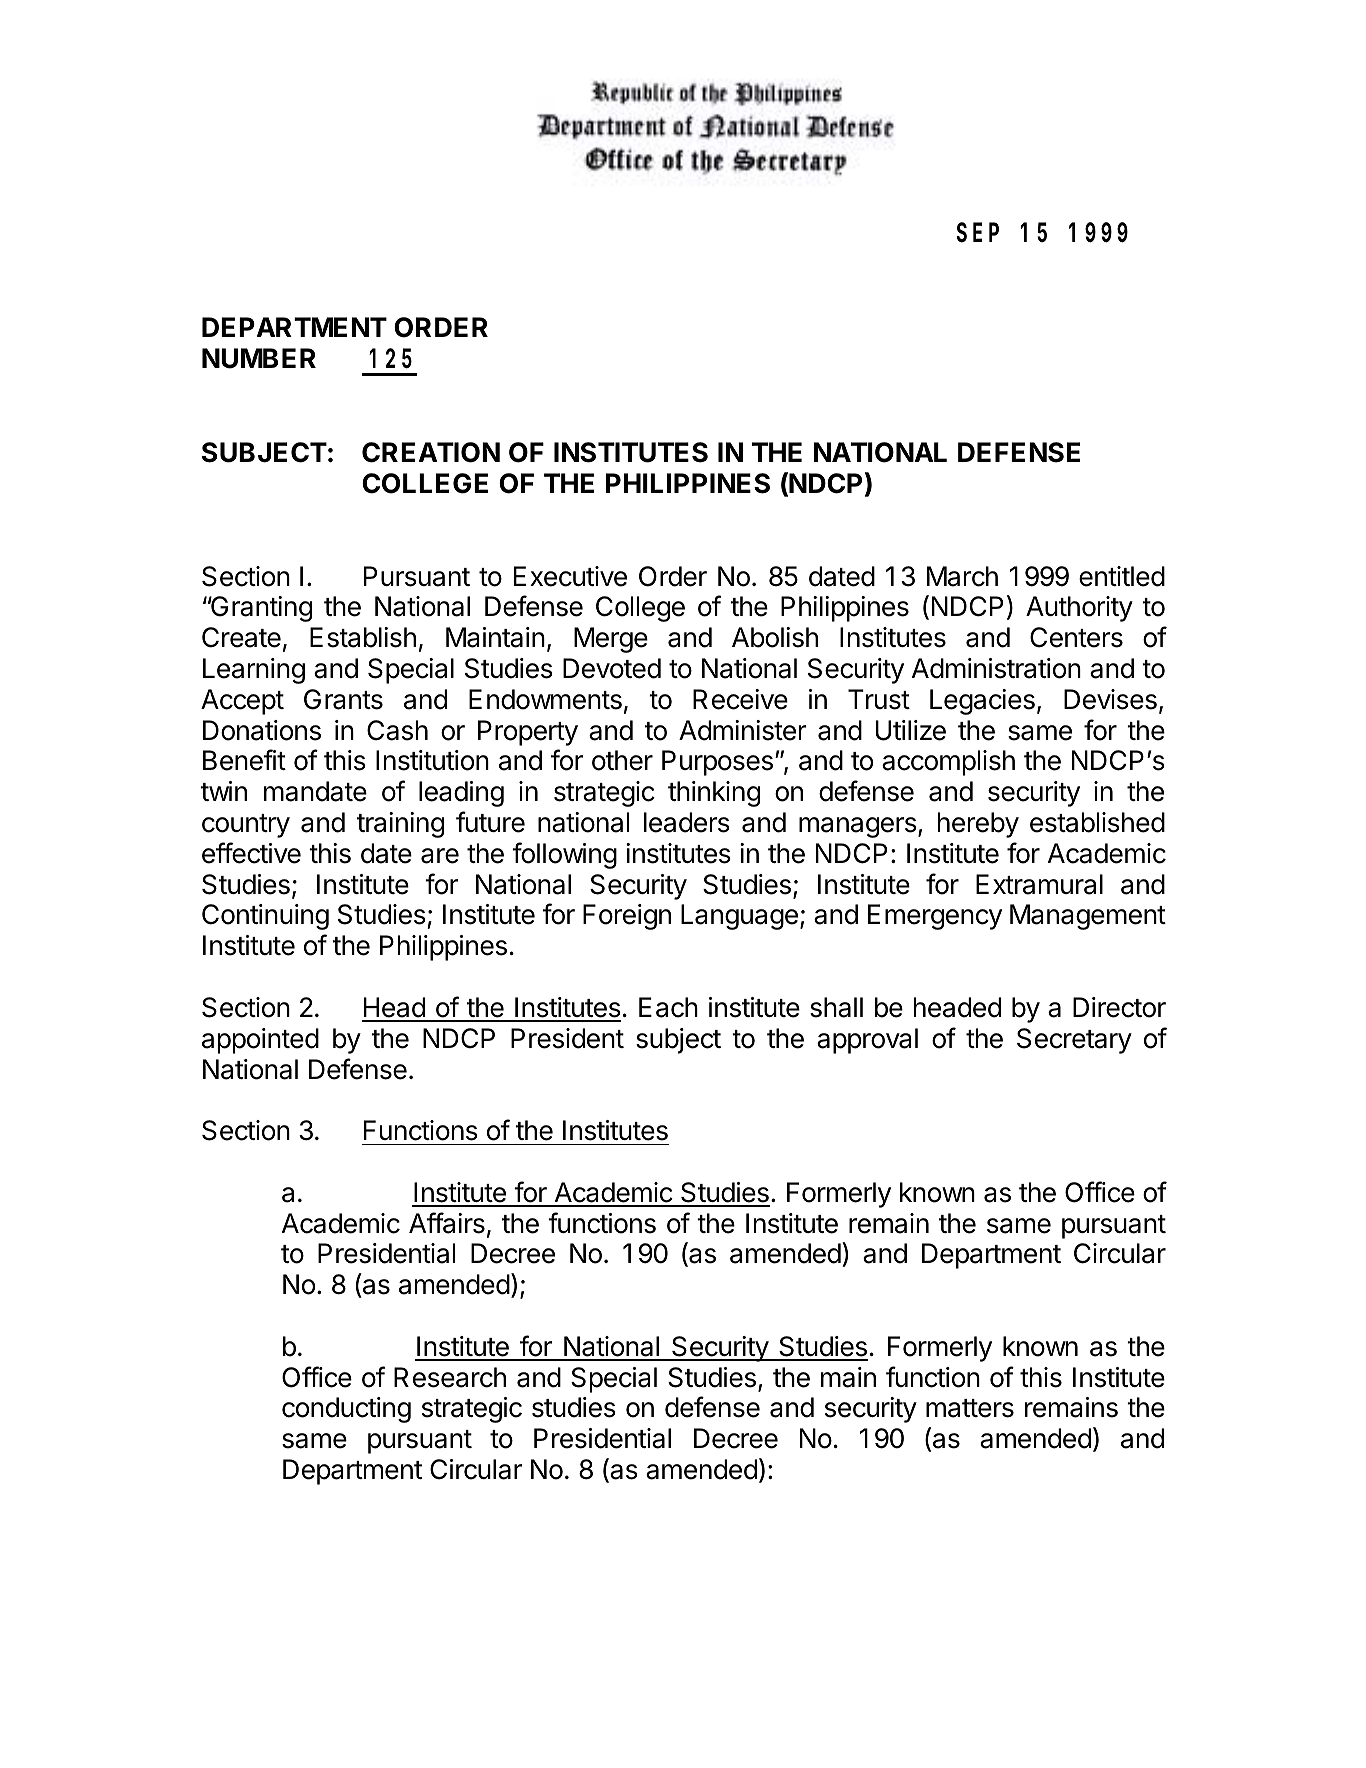  I want to click on conducting, so click(346, 1410).
